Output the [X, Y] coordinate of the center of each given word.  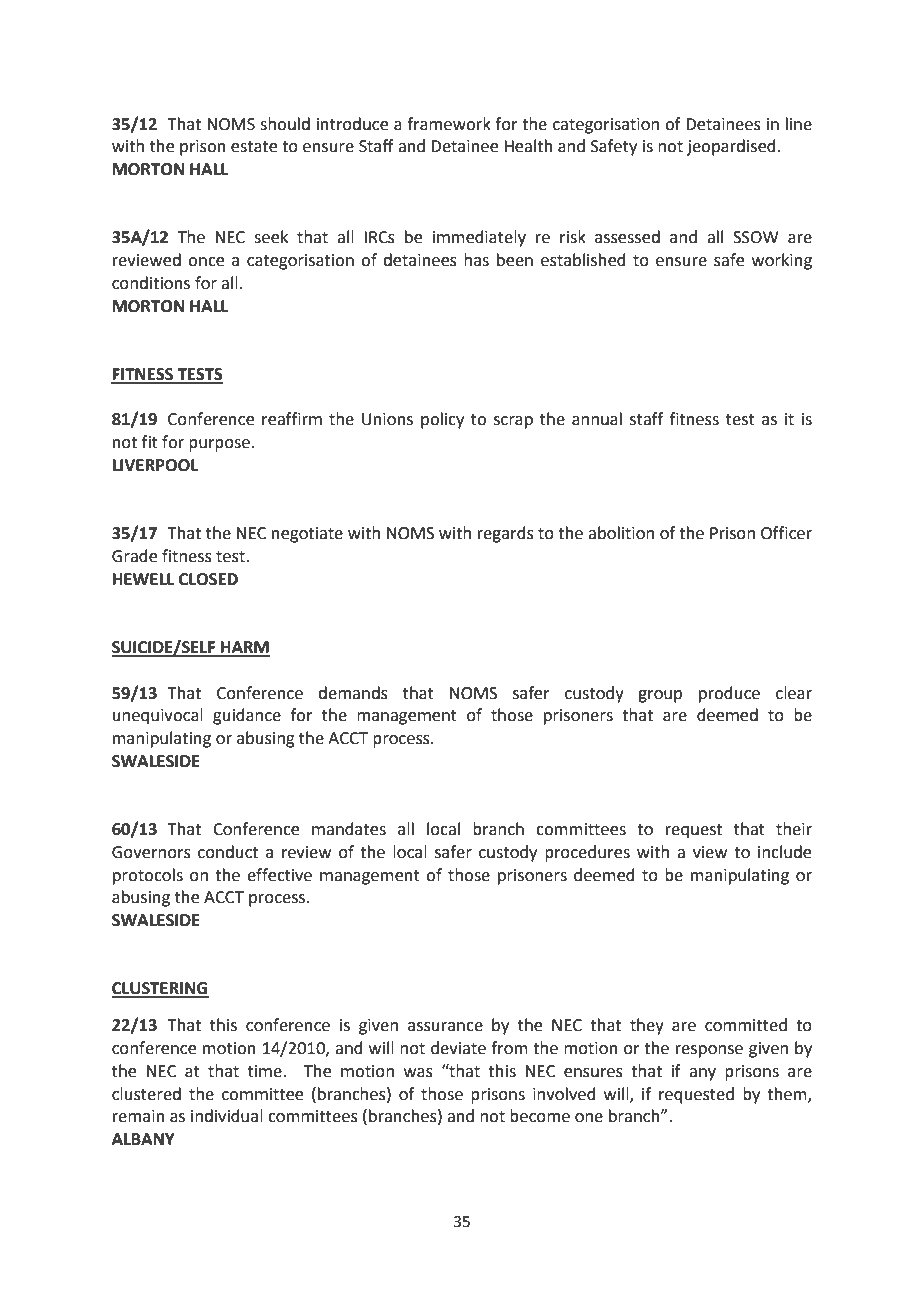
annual [597, 419]
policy [442, 420]
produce [729, 694]
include [784, 852]
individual [227, 1116]
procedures [587, 853]
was [418, 1073]
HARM [244, 648]
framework [449, 124]
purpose [219, 445]
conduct [228, 852]
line [799, 124]
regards [506, 534]
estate [254, 147]
